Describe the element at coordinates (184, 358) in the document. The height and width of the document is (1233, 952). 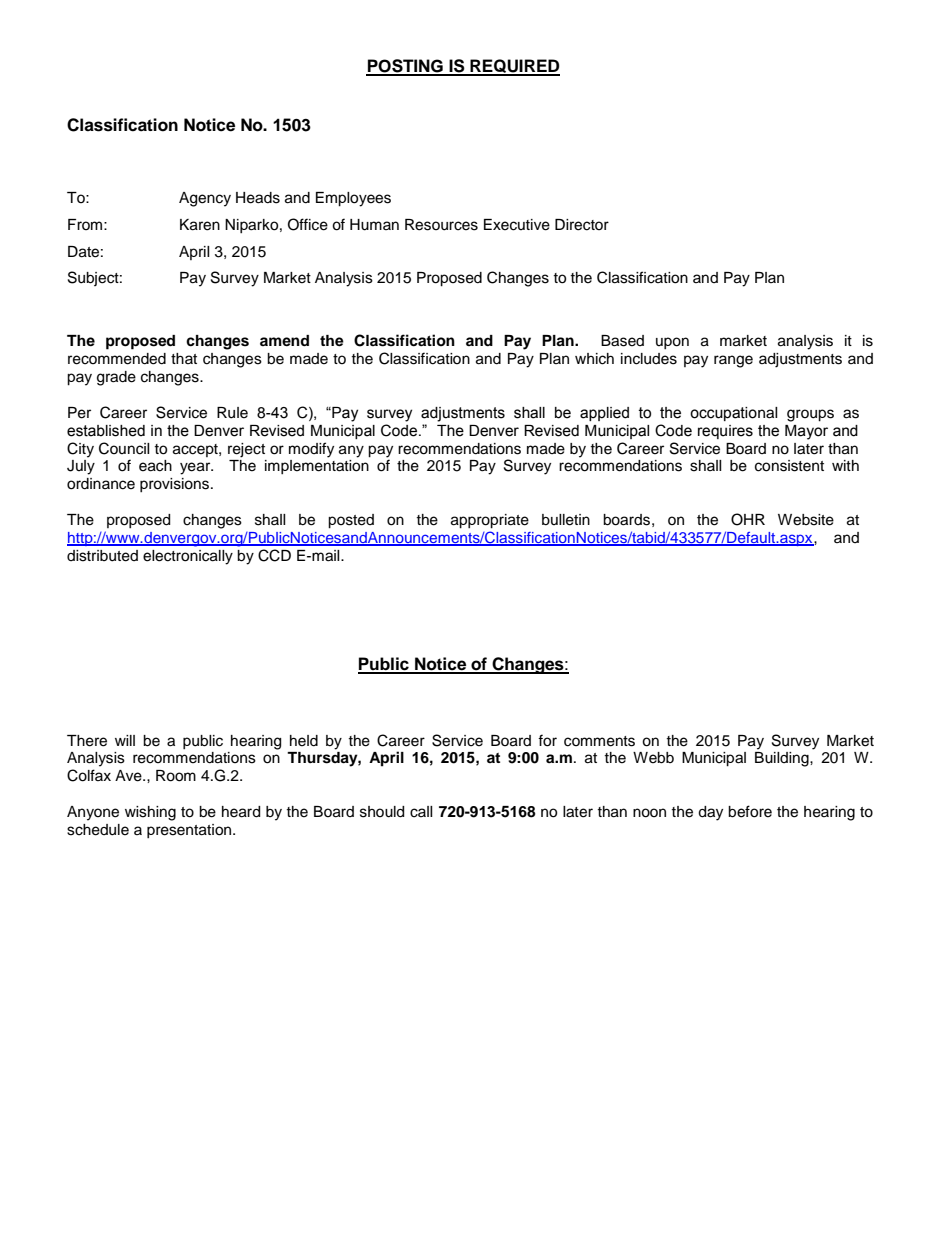
I see `that` at that location.
